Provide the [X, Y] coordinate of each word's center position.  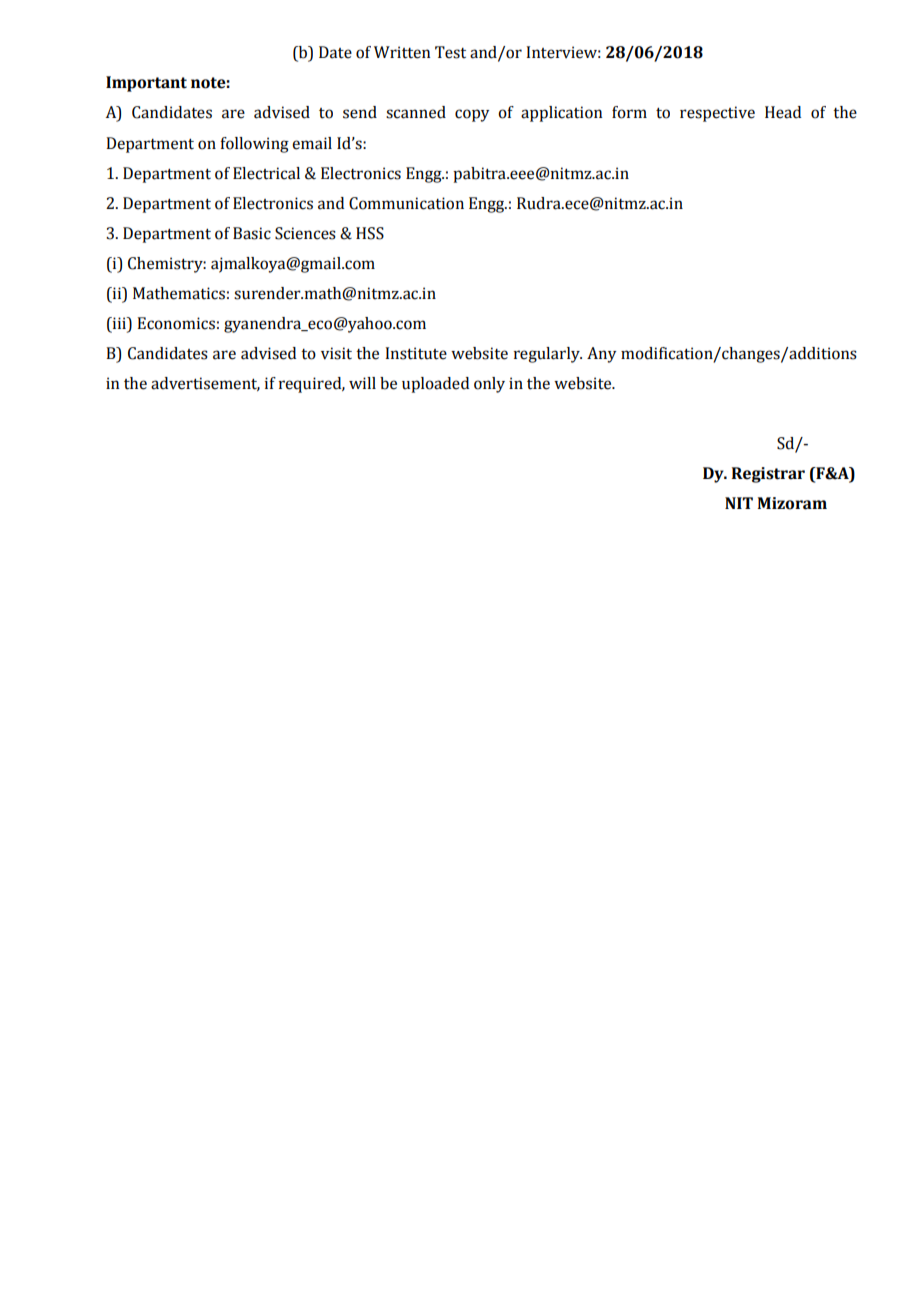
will [362, 383]
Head [783, 112]
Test [450, 52]
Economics [176, 323]
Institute [416, 353]
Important [146, 84]
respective [717, 114]
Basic [252, 233]
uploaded [435, 385]
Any [601, 355]
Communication [406, 203]
